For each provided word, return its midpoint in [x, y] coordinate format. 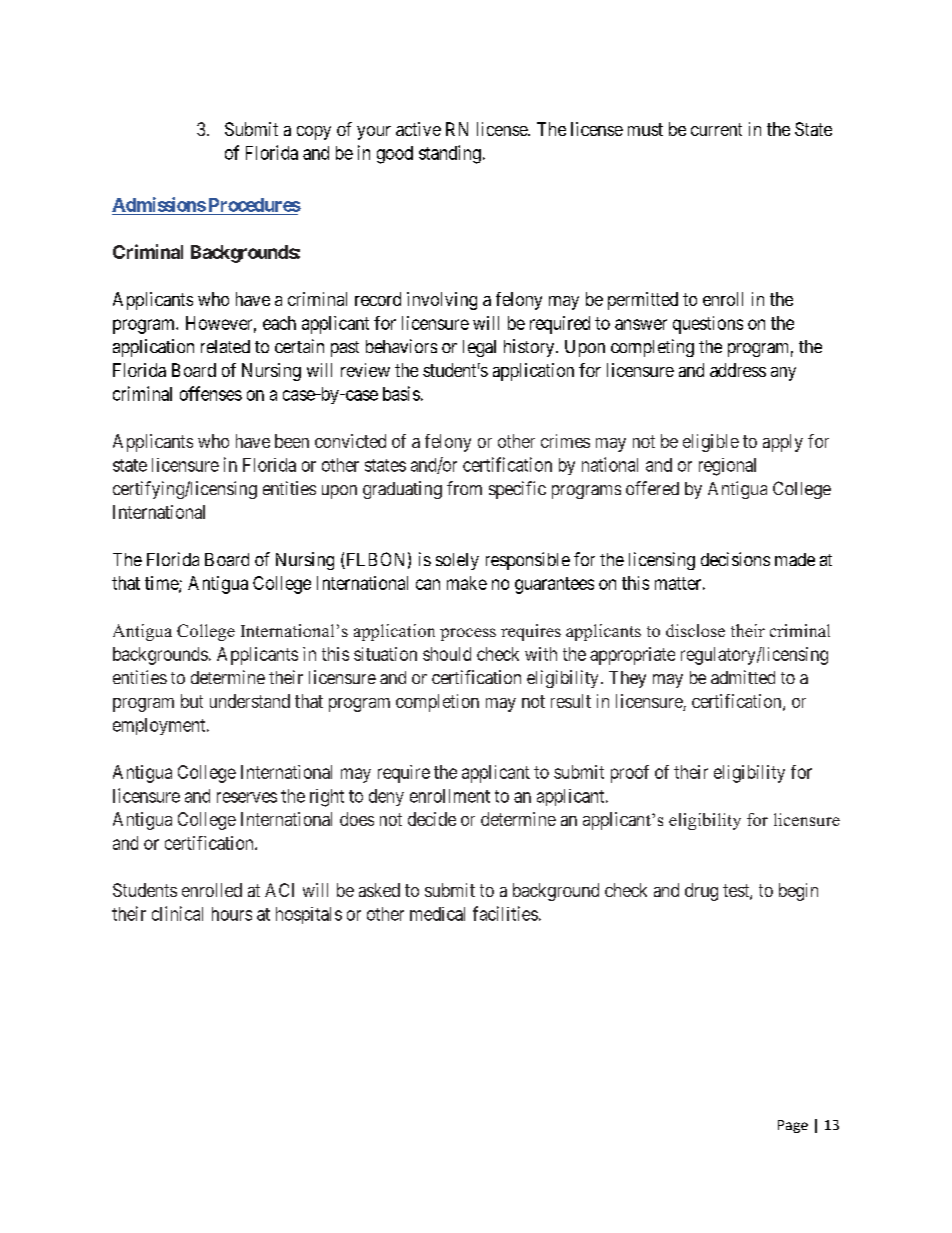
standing [450, 154]
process [468, 634]
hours [232, 914]
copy [314, 133]
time [162, 584]
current [716, 129]
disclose [695, 630]
